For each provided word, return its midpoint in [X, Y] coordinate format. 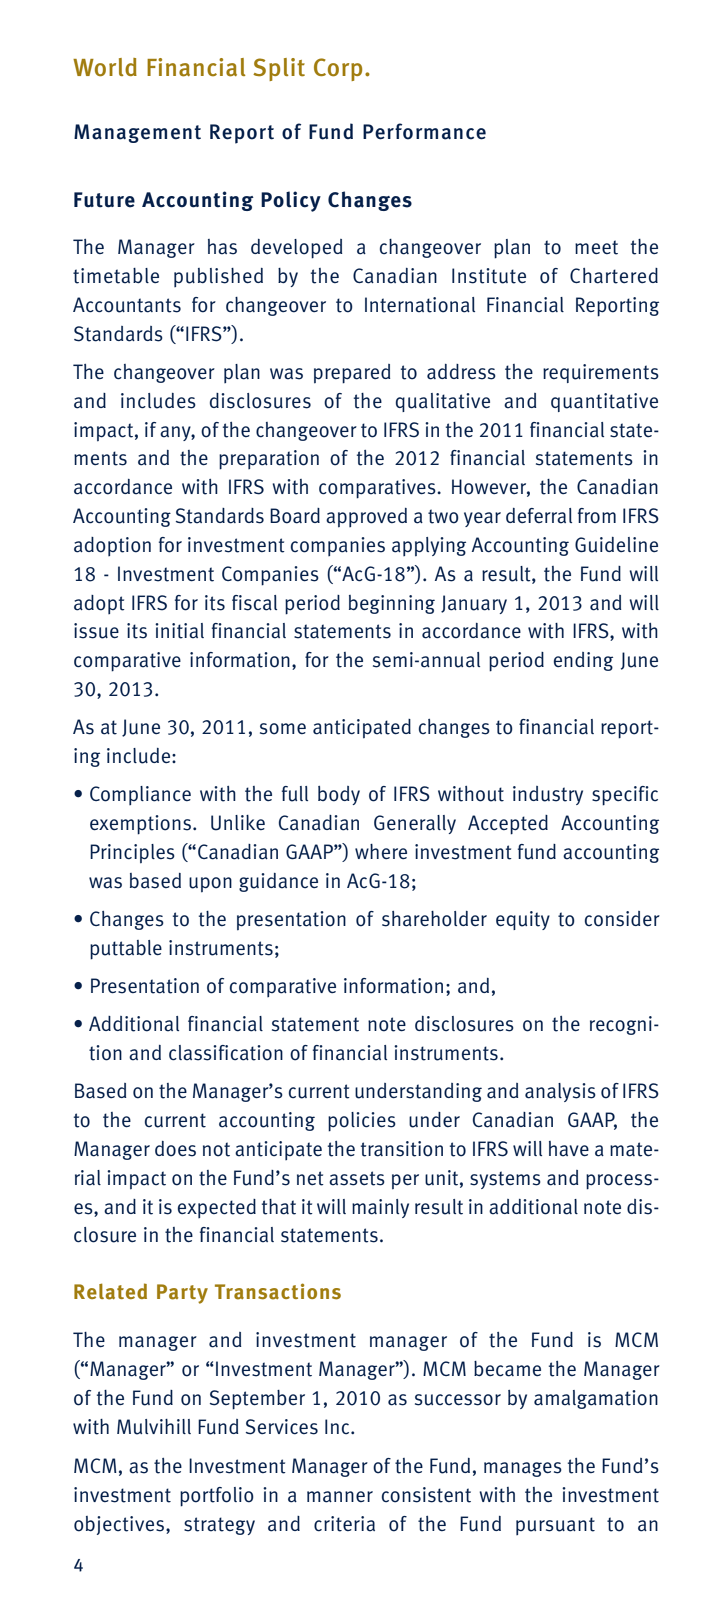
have [569, 1149]
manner [340, 1497]
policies [362, 1122]
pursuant [555, 1526]
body [339, 795]
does [175, 1149]
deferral [539, 516]
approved [366, 518]
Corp [338, 69]
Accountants [127, 305]
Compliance [140, 795]
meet [596, 247]
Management [137, 133]
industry [548, 795]
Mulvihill [154, 1427]
